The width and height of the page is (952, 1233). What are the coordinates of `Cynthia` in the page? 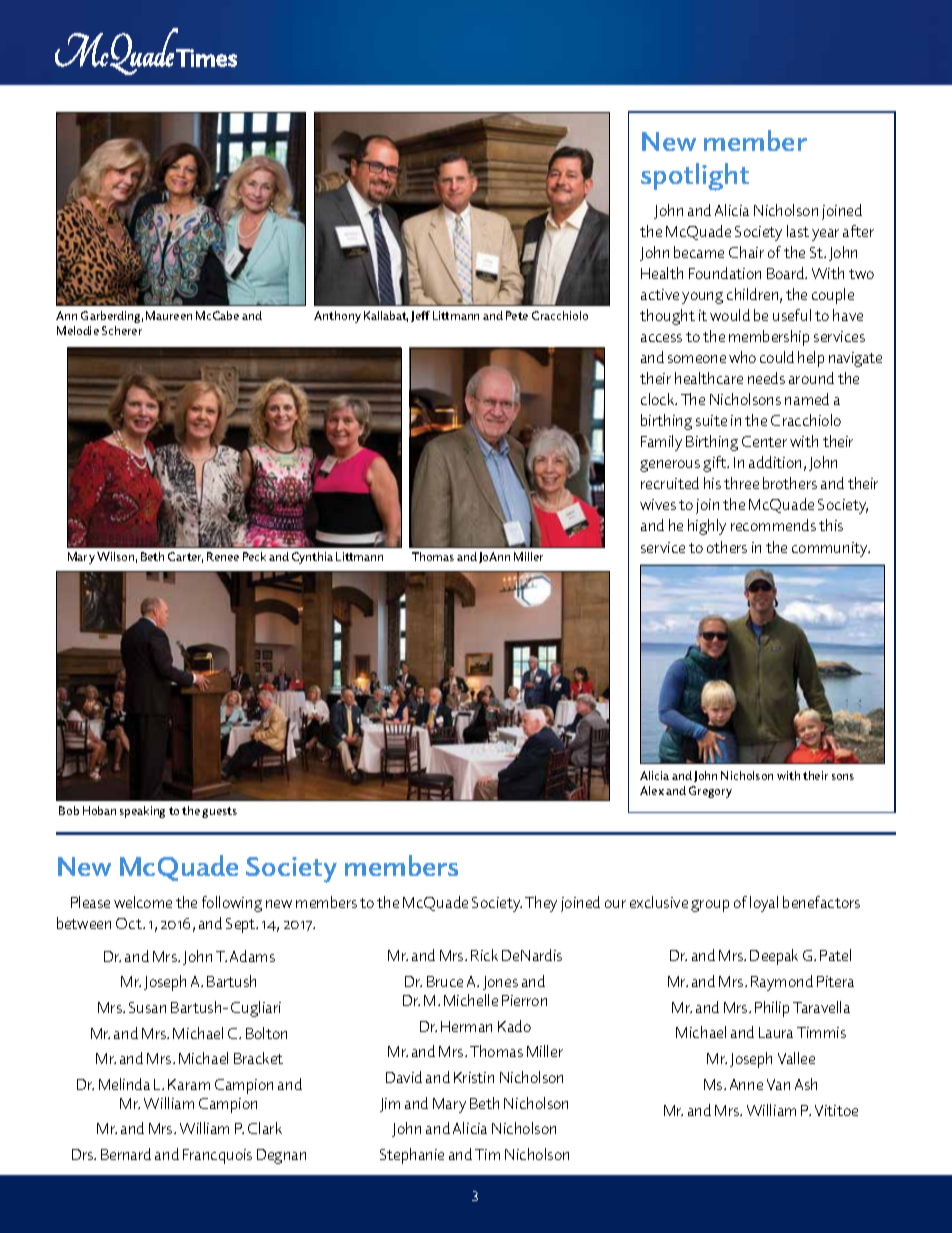 It's located at (312, 558).
